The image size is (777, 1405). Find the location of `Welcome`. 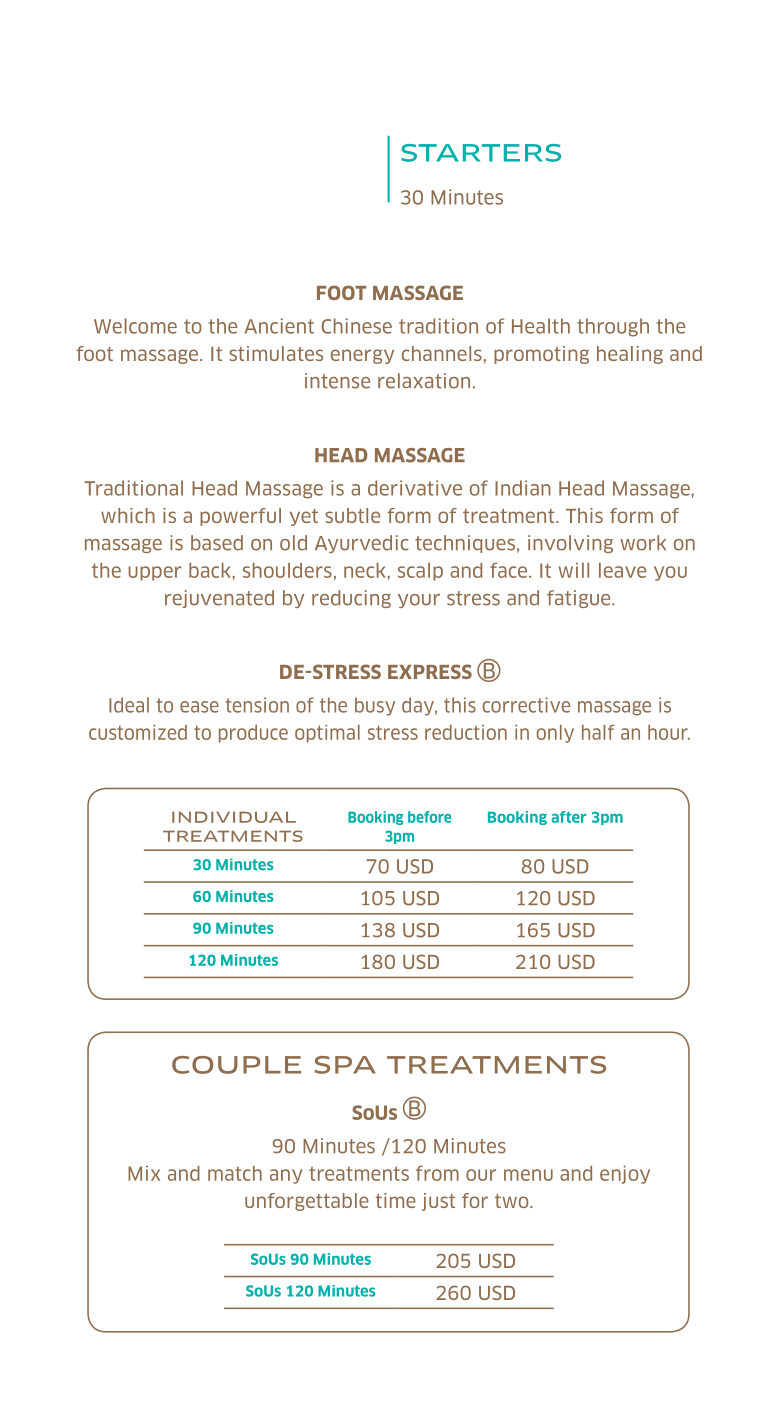

Welcome is located at coordinates (135, 326).
